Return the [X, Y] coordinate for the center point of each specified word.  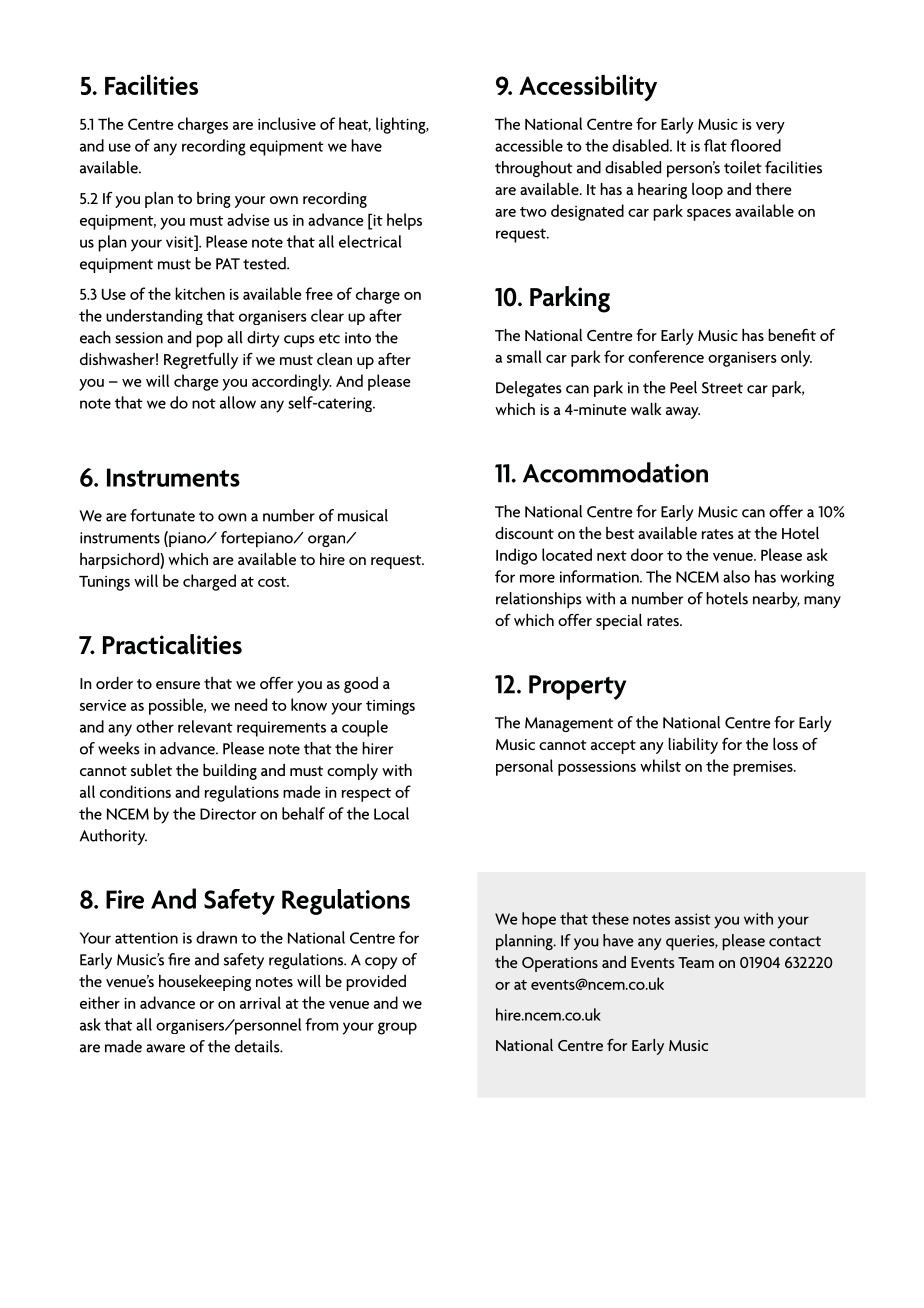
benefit [792, 335]
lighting [402, 125]
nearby [776, 600]
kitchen [200, 293]
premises [764, 768]
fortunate [162, 515]
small [524, 356]
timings [390, 707]
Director [228, 814]
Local [391, 813]
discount [524, 533]
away [683, 413]
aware [165, 1048]
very [770, 128]
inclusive [287, 123]
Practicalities [172, 644]
